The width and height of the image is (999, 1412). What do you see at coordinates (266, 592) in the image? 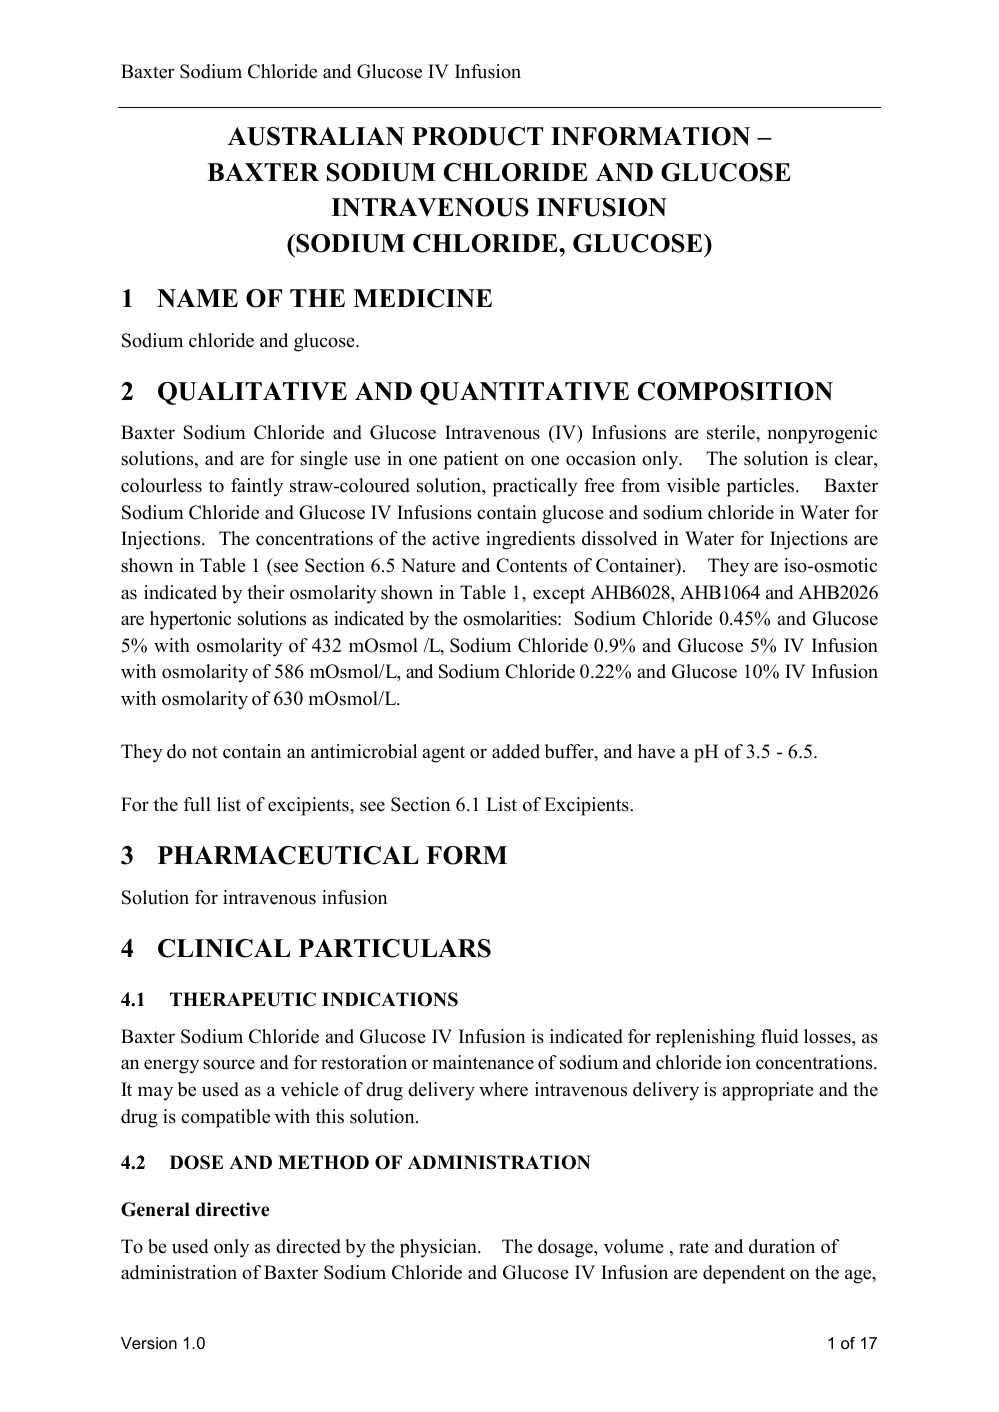
I see `their` at bounding box center [266, 592].
